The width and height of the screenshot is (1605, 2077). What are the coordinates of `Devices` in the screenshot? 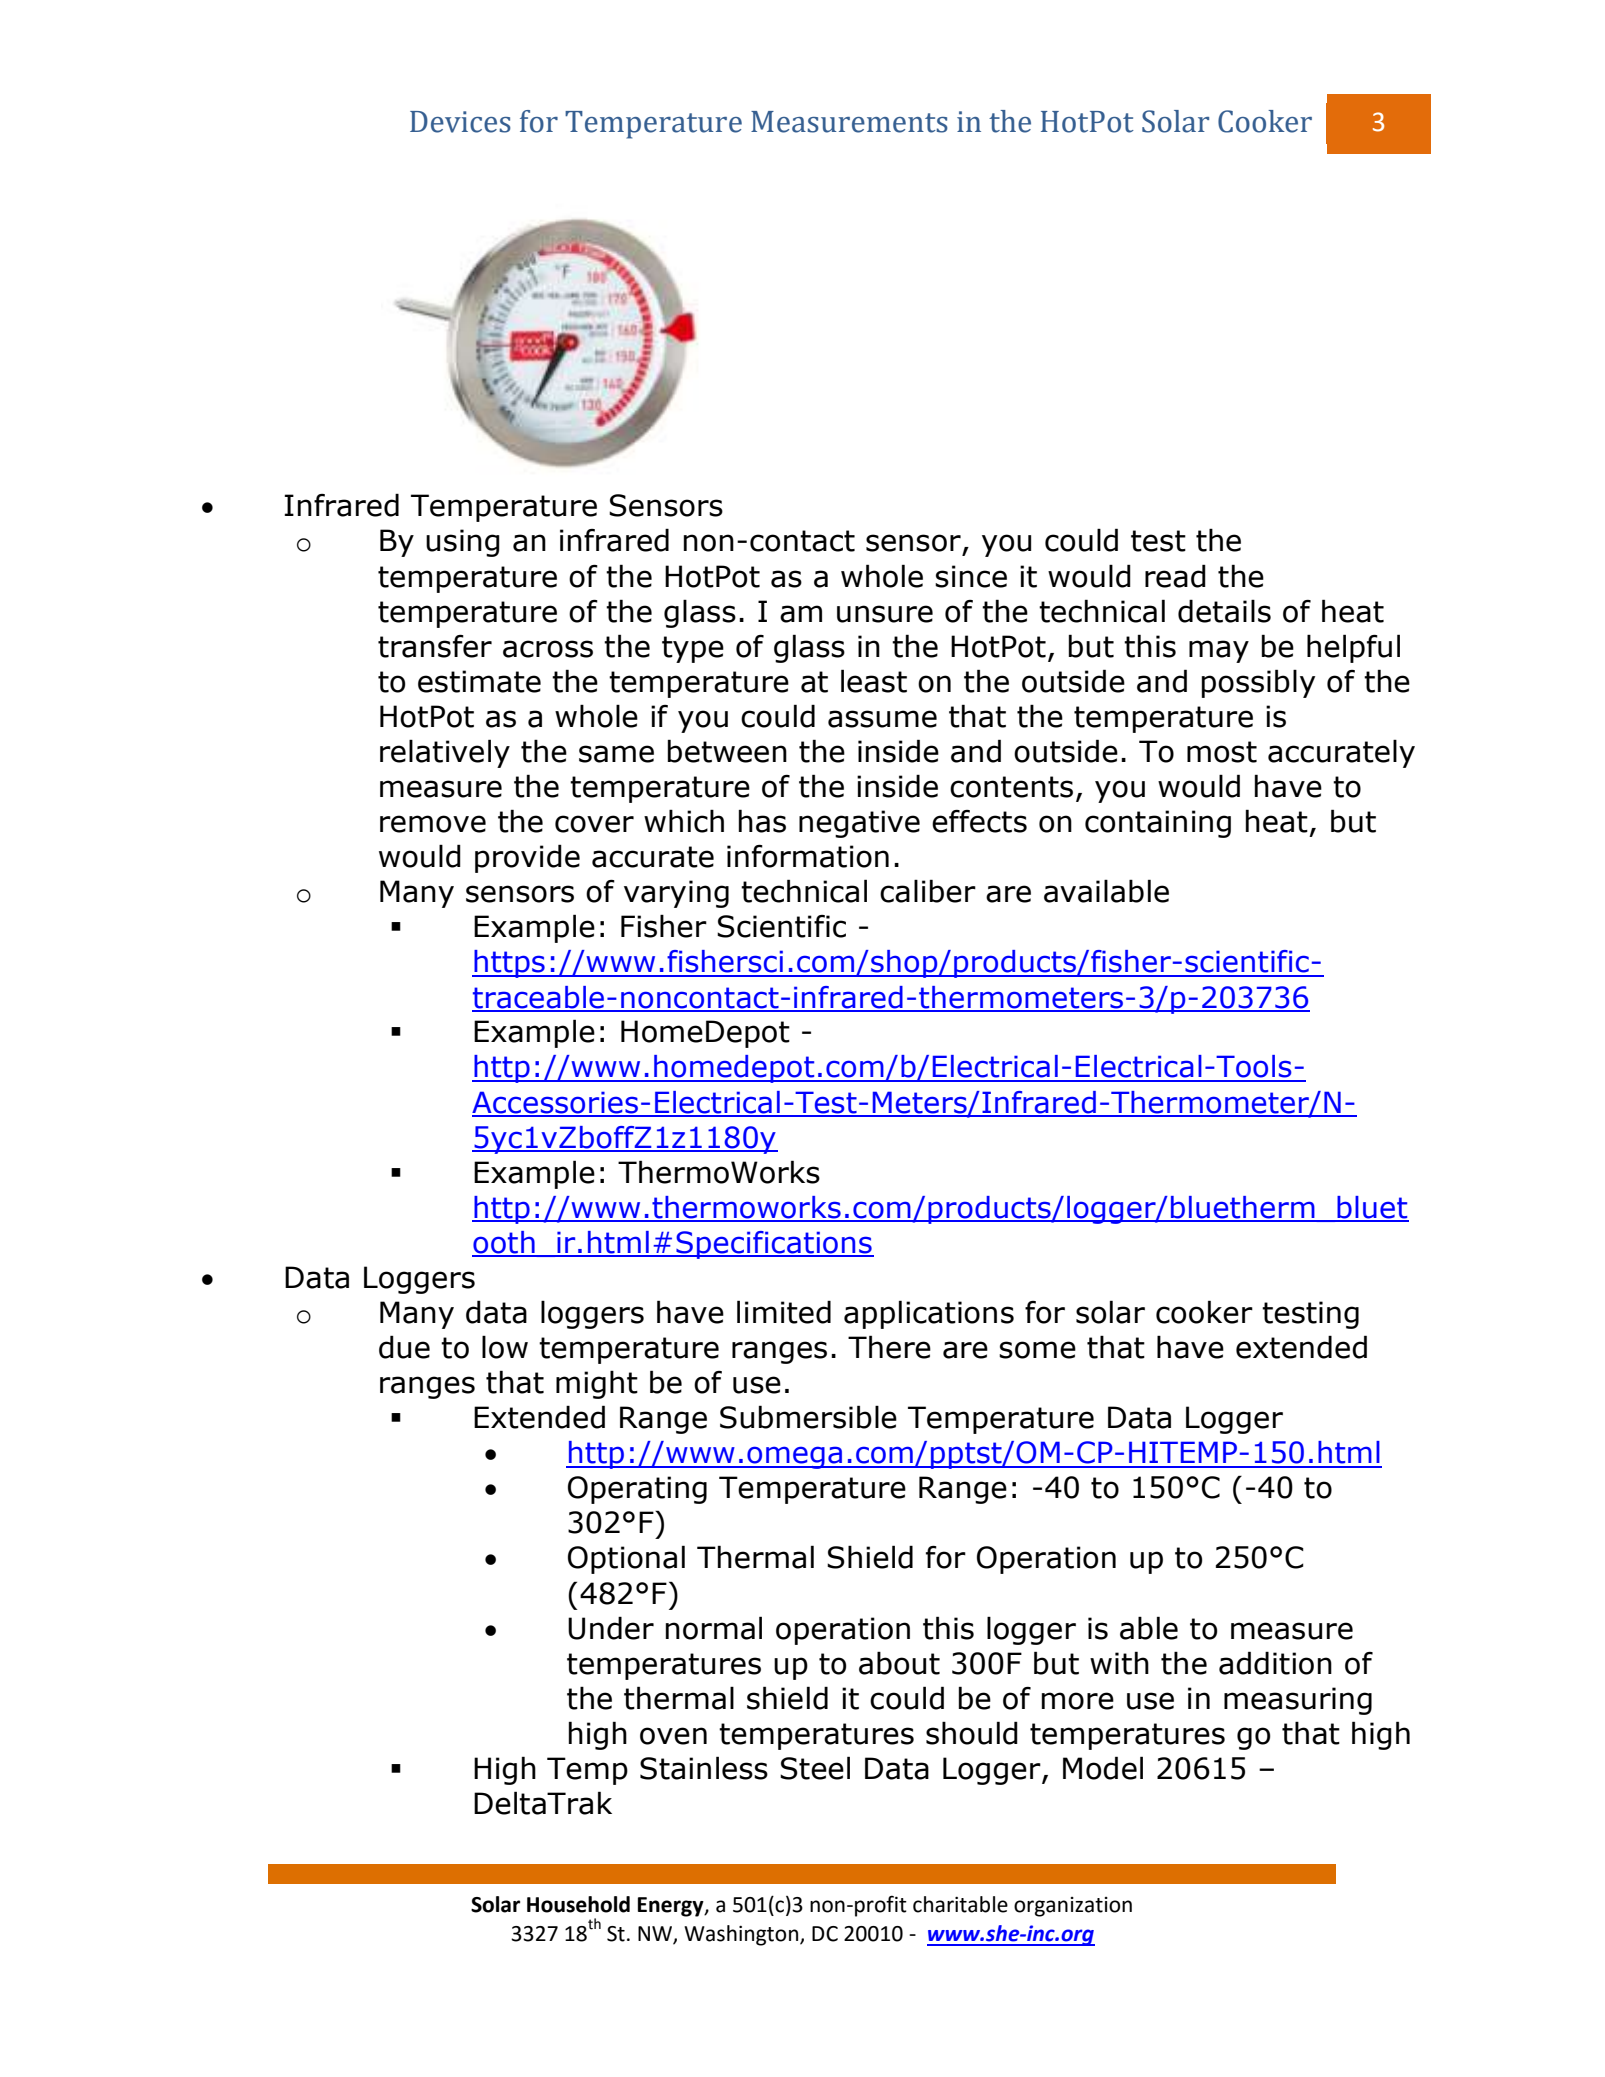 It's located at (460, 122).
